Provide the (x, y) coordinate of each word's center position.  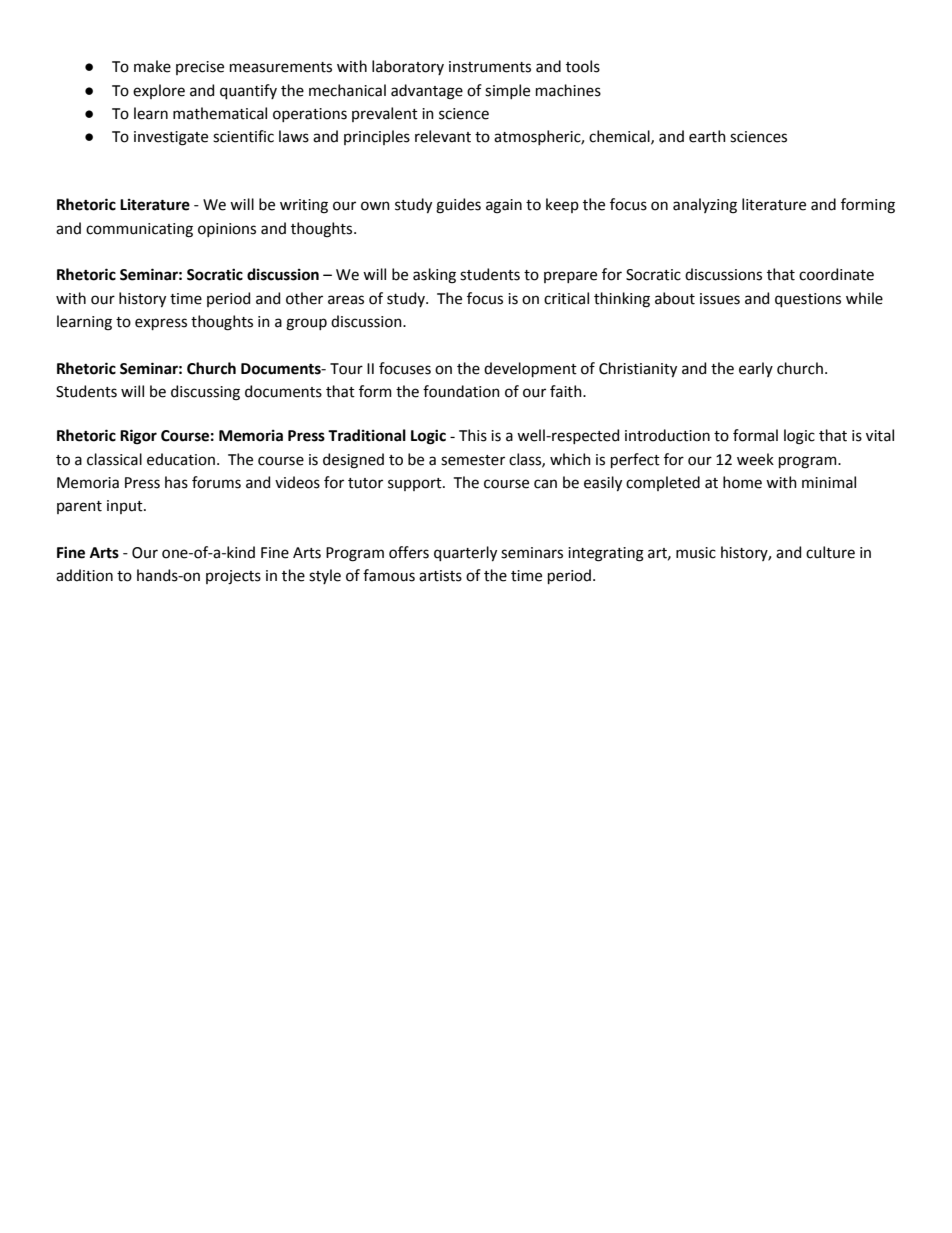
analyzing (705, 206)
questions (808, 300)
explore (159, 91)
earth (707, 136)
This (473, 435)
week (755, 459)
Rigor (138, 437)
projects (233, 577)
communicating (139, 230)
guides (458, 206)
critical (566, 298)
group (306, 324)
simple (507, 91)
